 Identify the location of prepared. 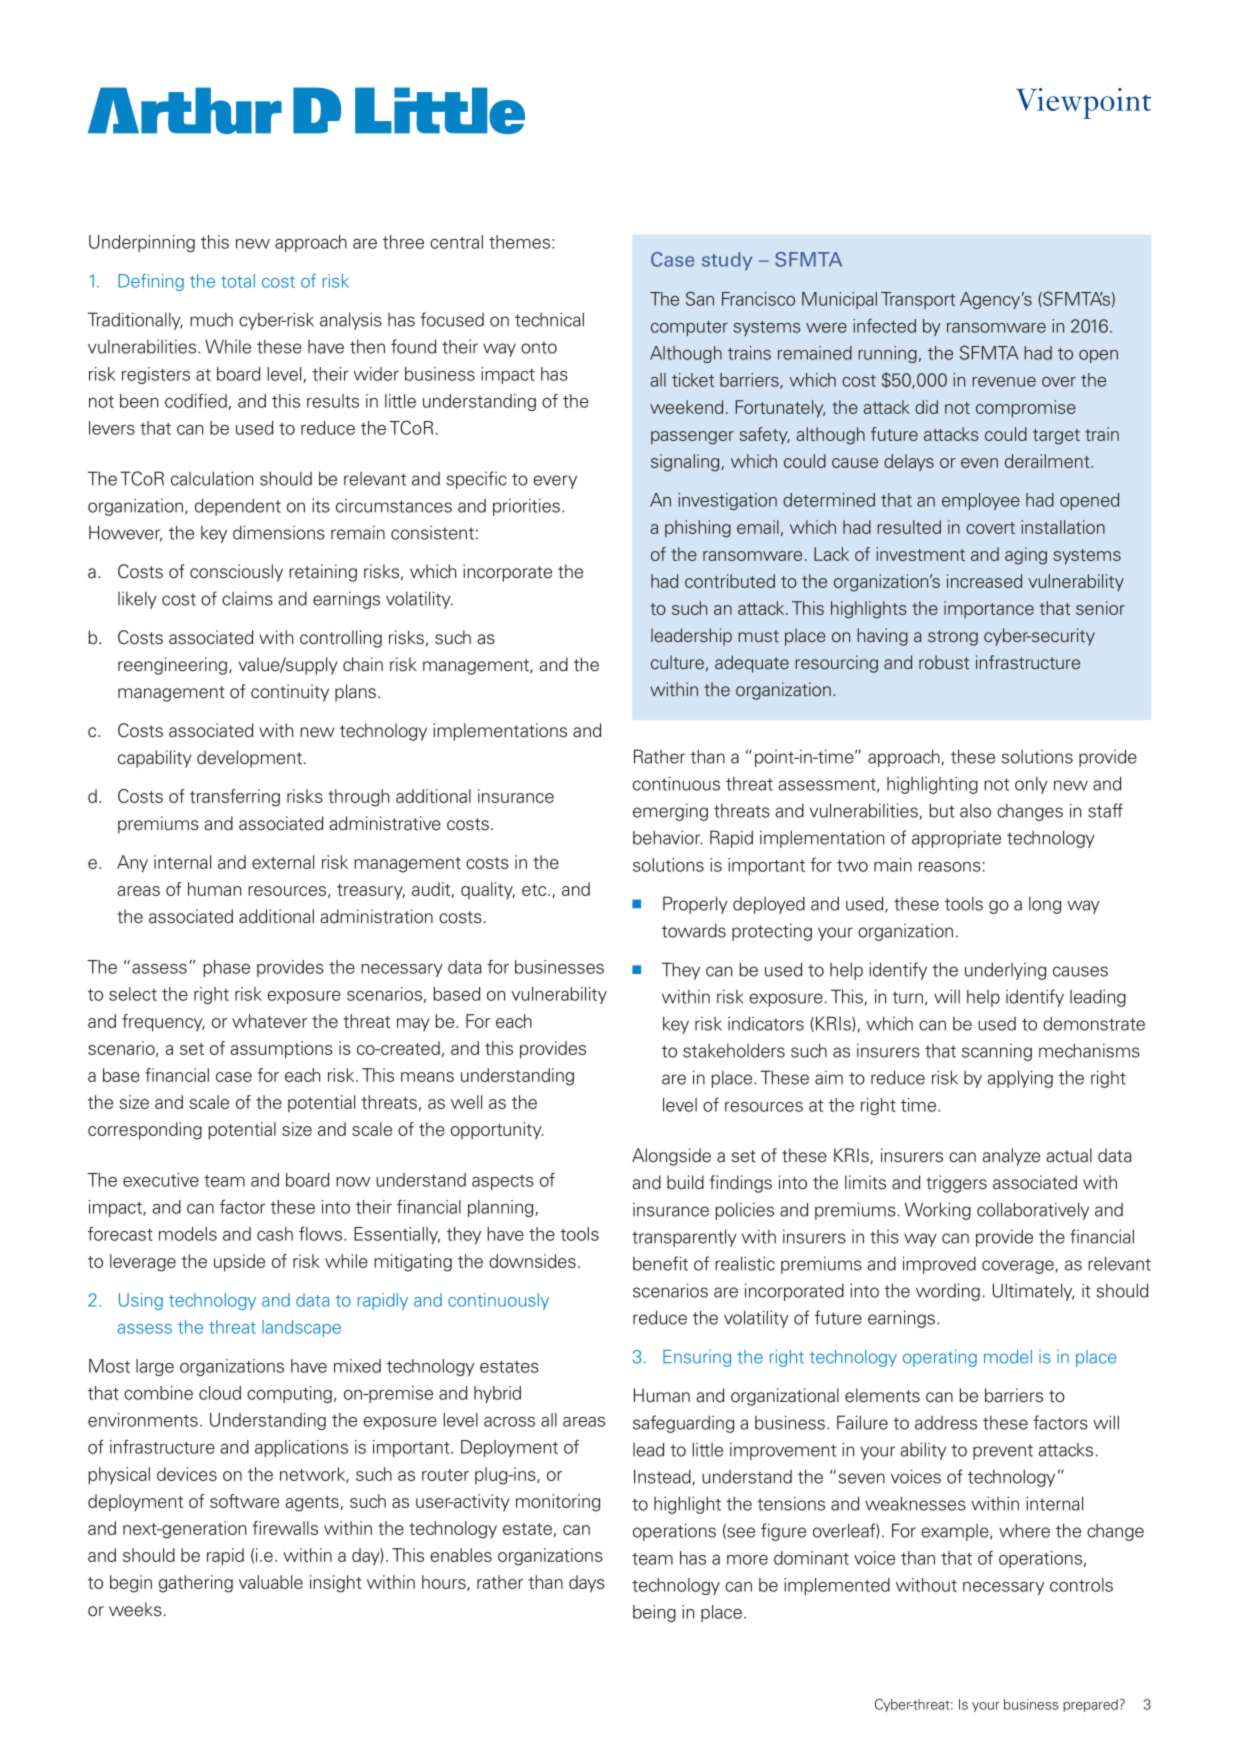
(1090, 1705).
